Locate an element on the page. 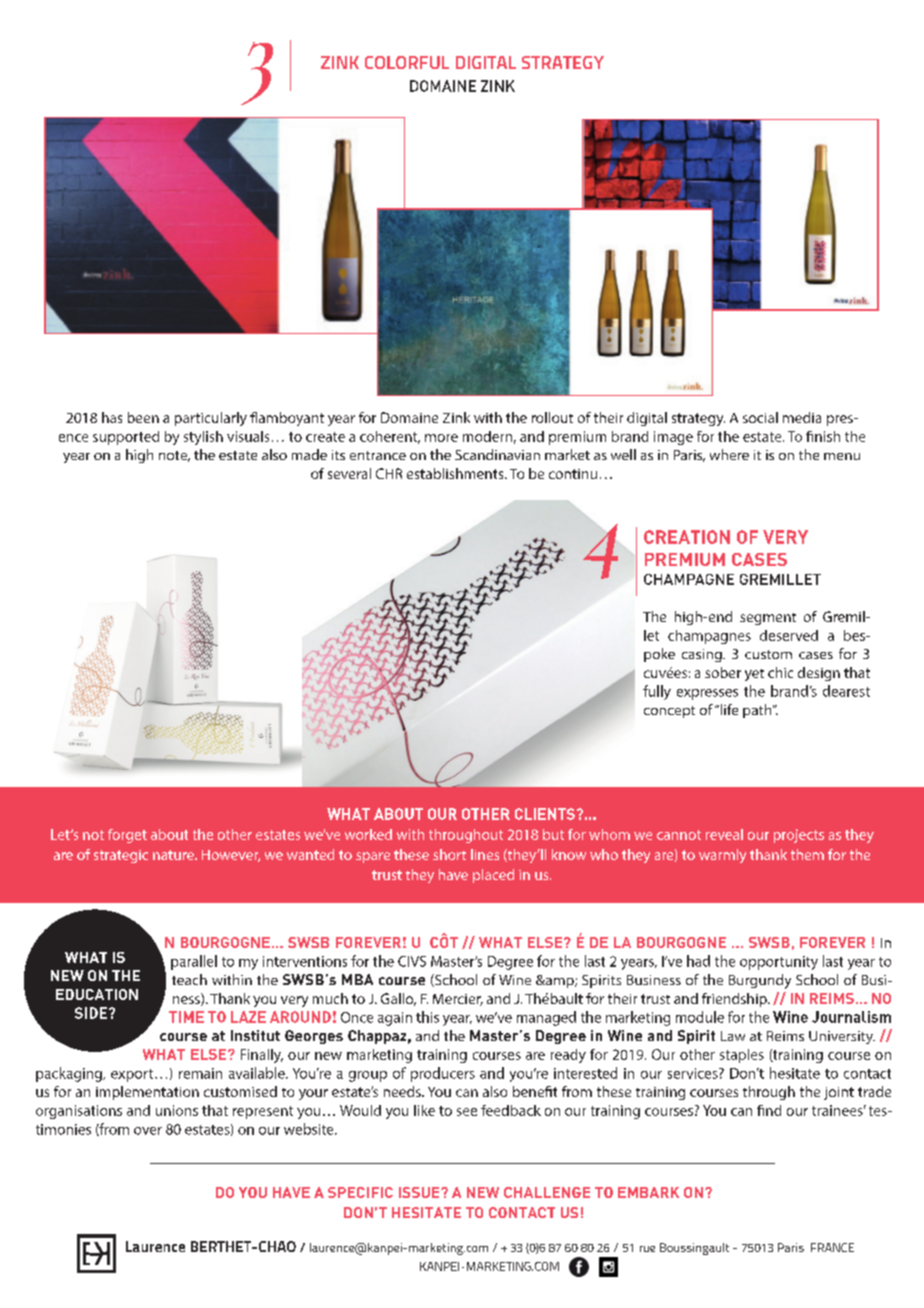 The height and width of the page is (1308, 924). rollout is located at coordinates (552, 417).
